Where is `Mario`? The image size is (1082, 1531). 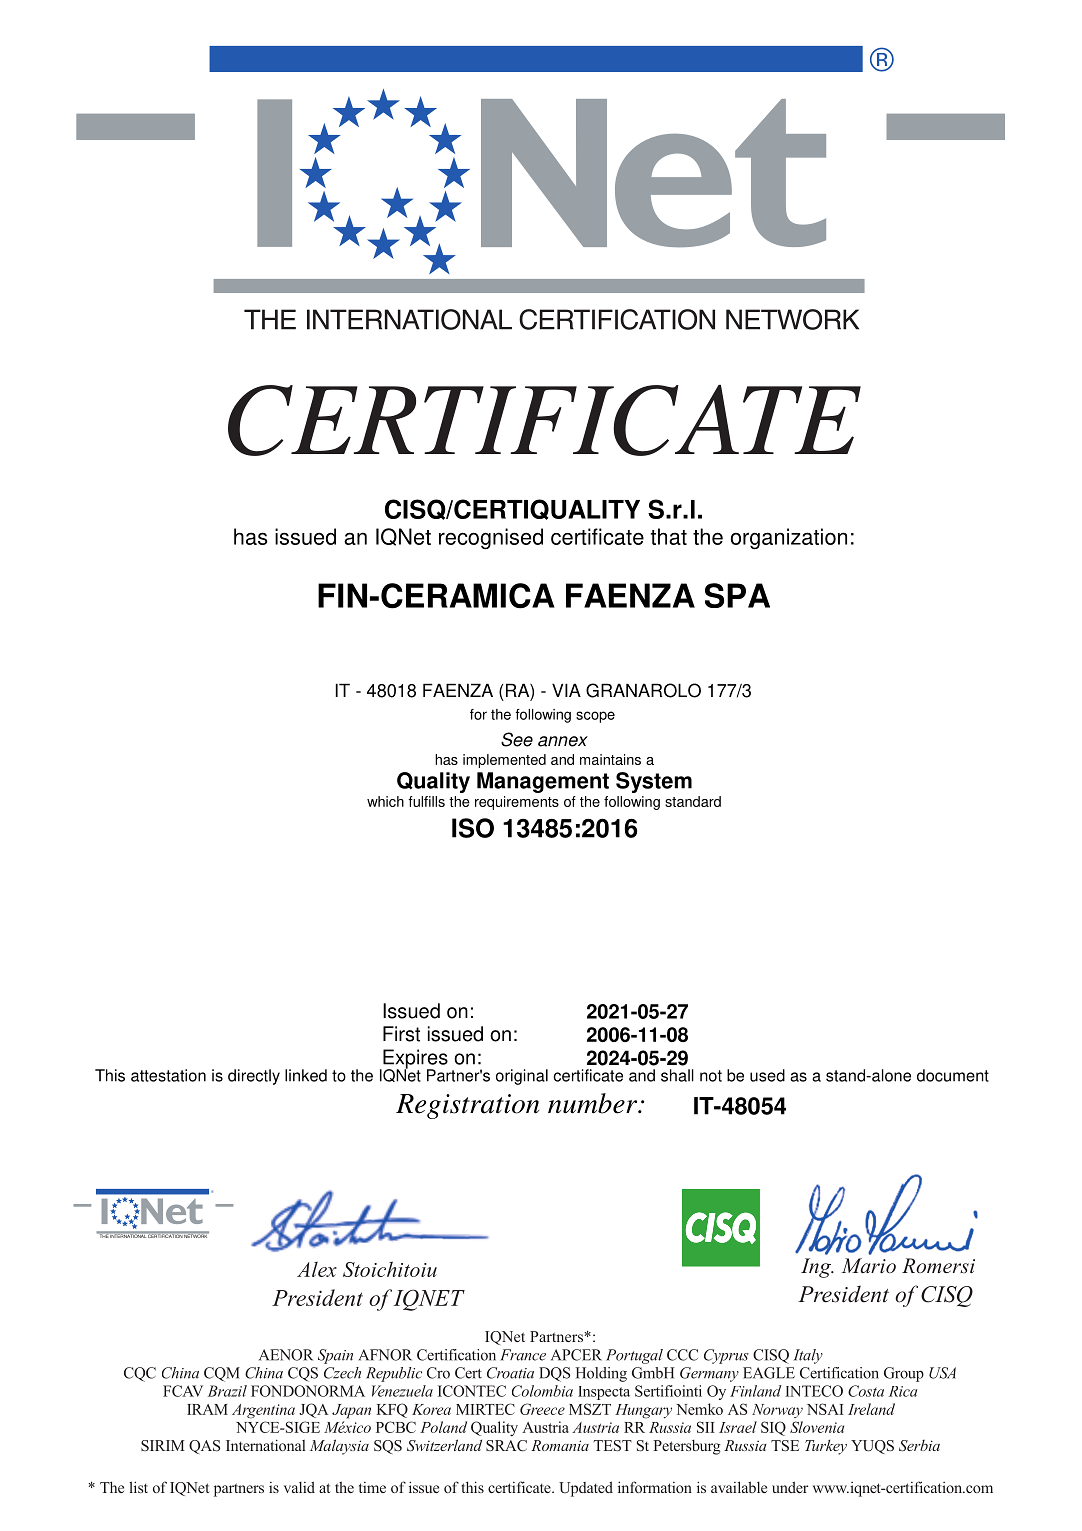
Mario is located at coordinates (868, 1265).
